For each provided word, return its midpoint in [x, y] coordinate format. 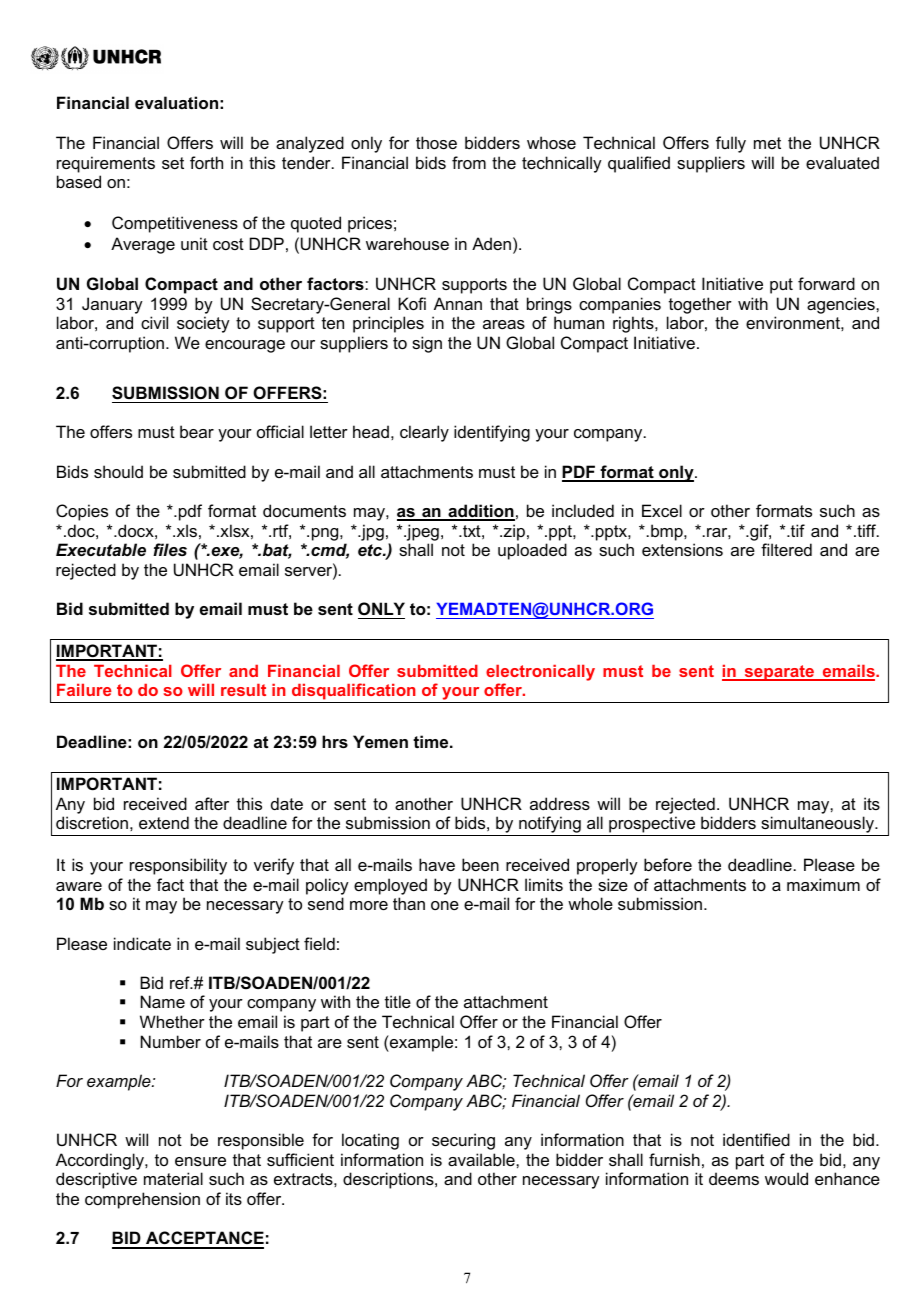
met [767, 143]
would [786, 1178]
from [469, 162]
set [173, 163]
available [482, 1159]
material [173, 1178]
